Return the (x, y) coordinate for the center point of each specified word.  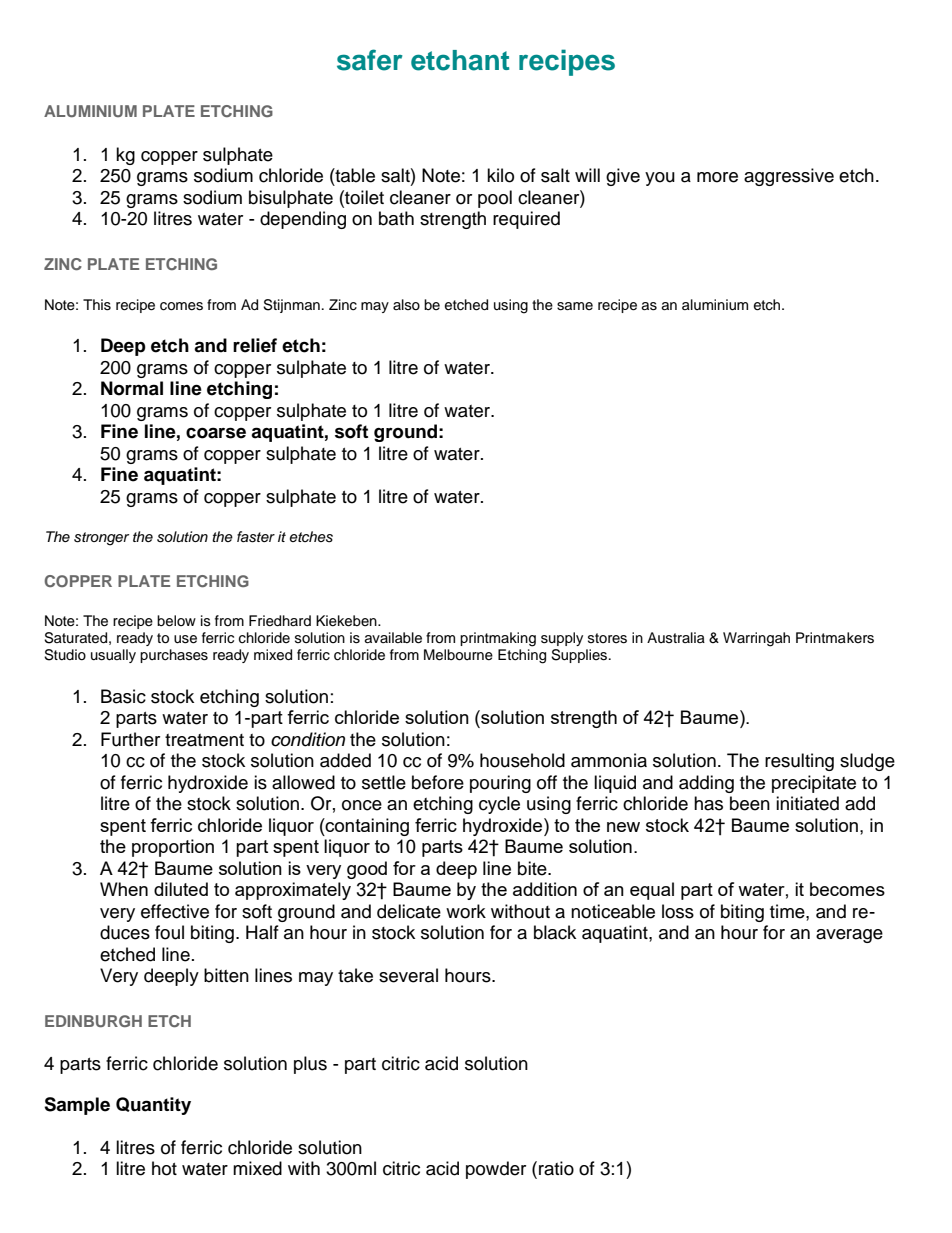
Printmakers (835, 638)
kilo (500, 175)
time (788, 911)
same (575, 306)
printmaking (498, 639)
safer (370, 60)
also (406, 304)
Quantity (153, 1106)
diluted (181, 889)
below (176, 621)
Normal (132, 388)
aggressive (789, 177)
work (466, 911)
